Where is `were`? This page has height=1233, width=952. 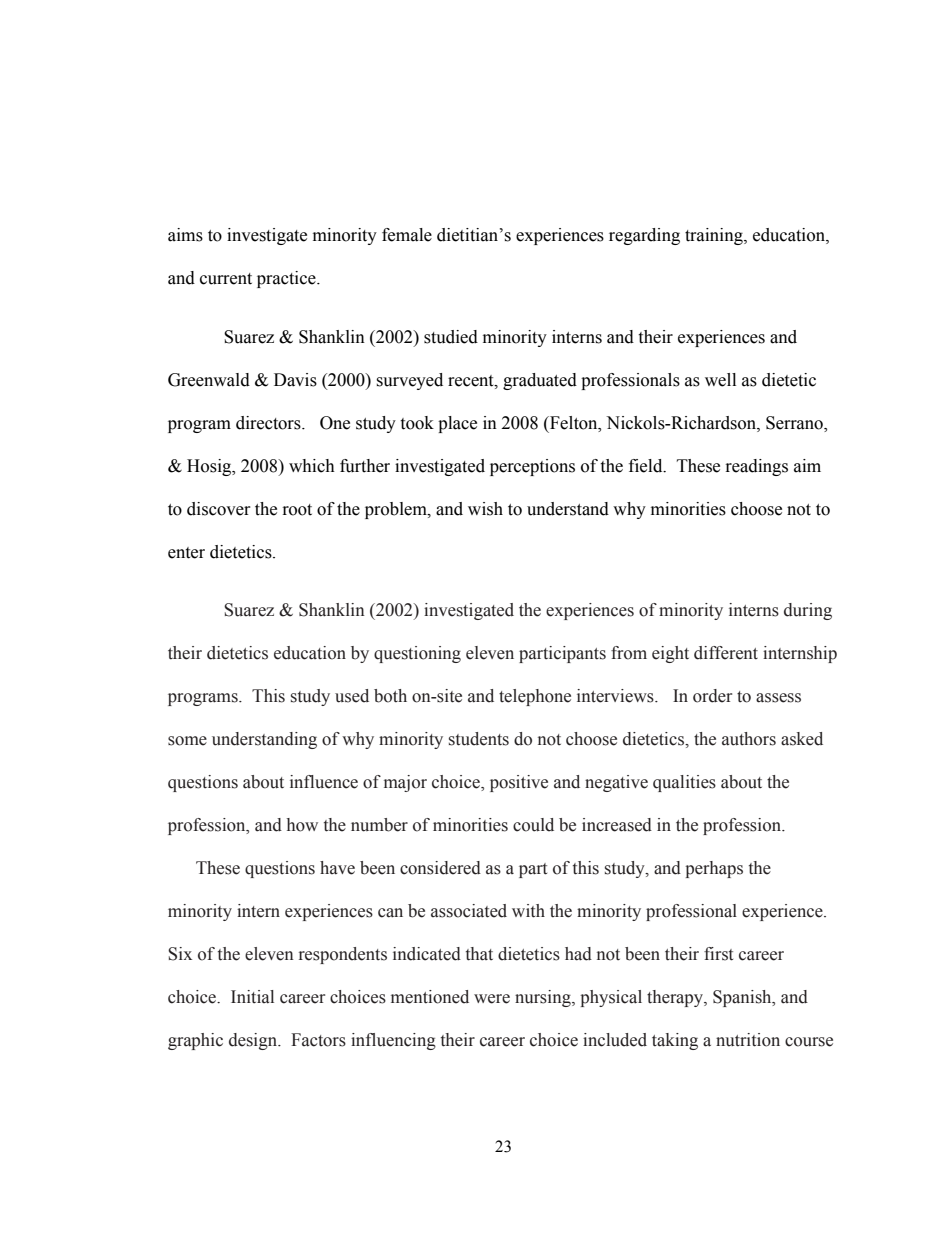
were is located at coordinates (492, 999).
